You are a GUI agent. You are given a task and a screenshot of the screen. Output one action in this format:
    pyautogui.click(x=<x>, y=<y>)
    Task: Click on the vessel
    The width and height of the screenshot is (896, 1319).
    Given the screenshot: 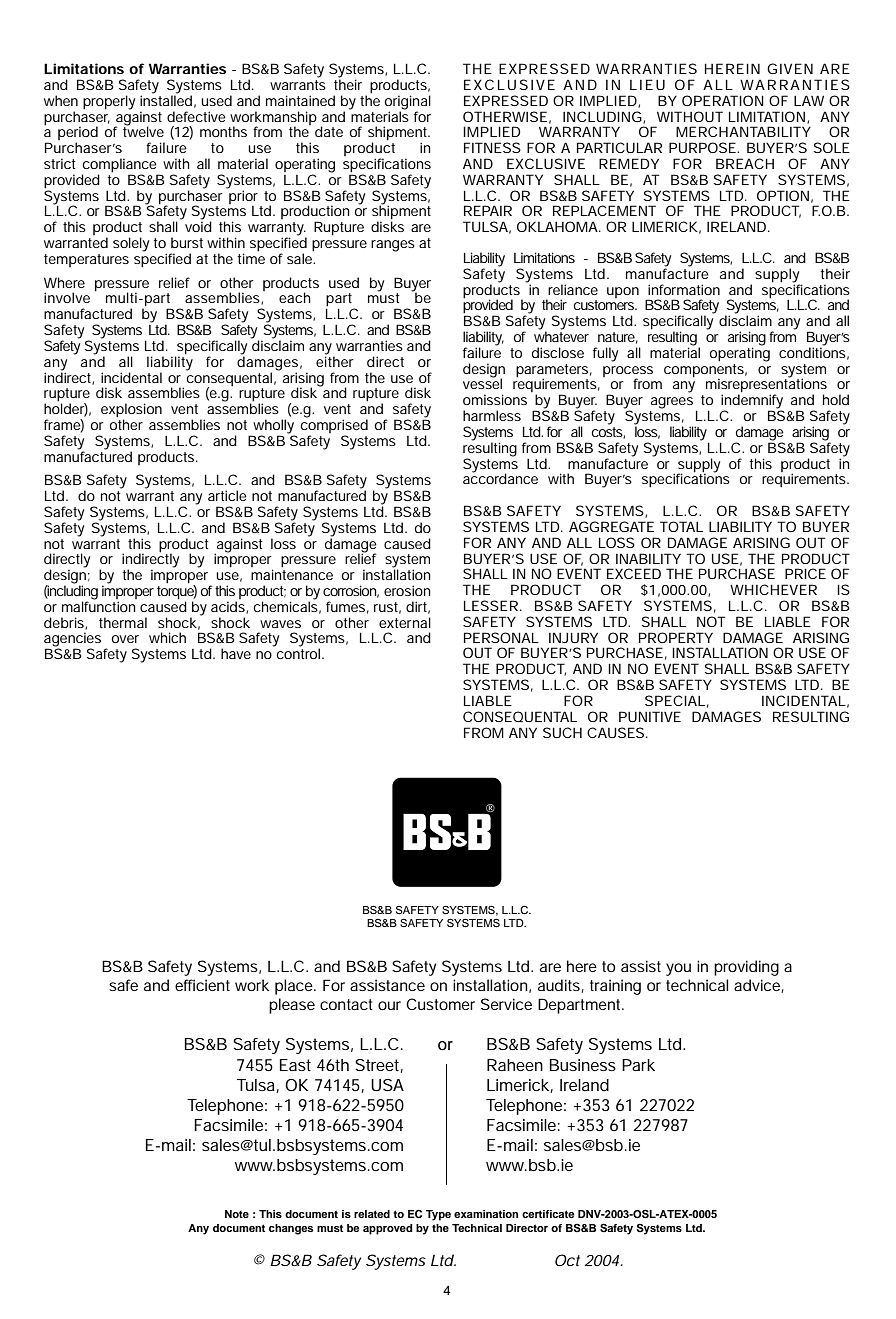 What is the action you would take?
    pyautogui.click(x=482, y=383)
